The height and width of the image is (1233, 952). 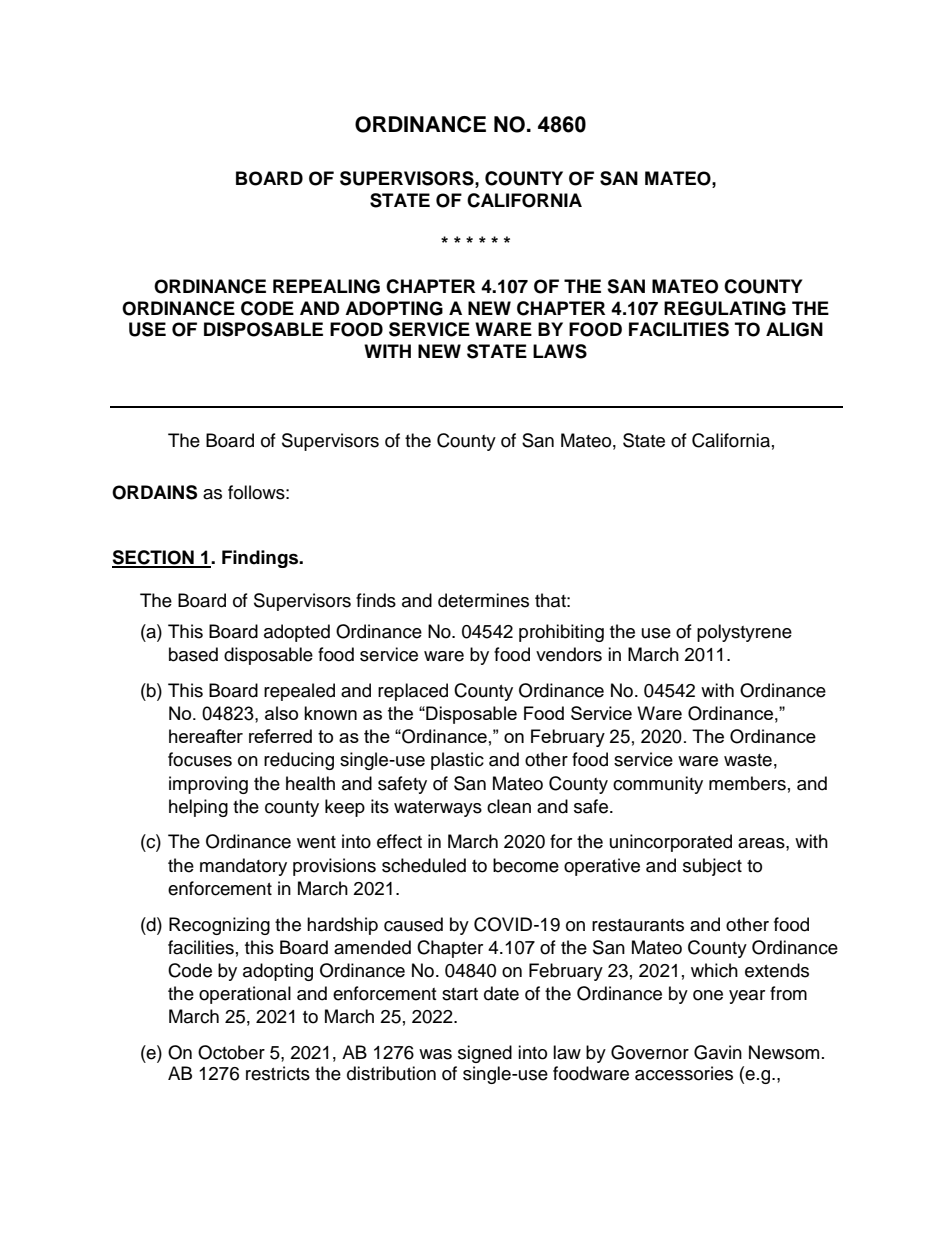 What do you see at coordinates (485, 1054) in the image?
I see `signed` at bounding box center [485, 1054].
